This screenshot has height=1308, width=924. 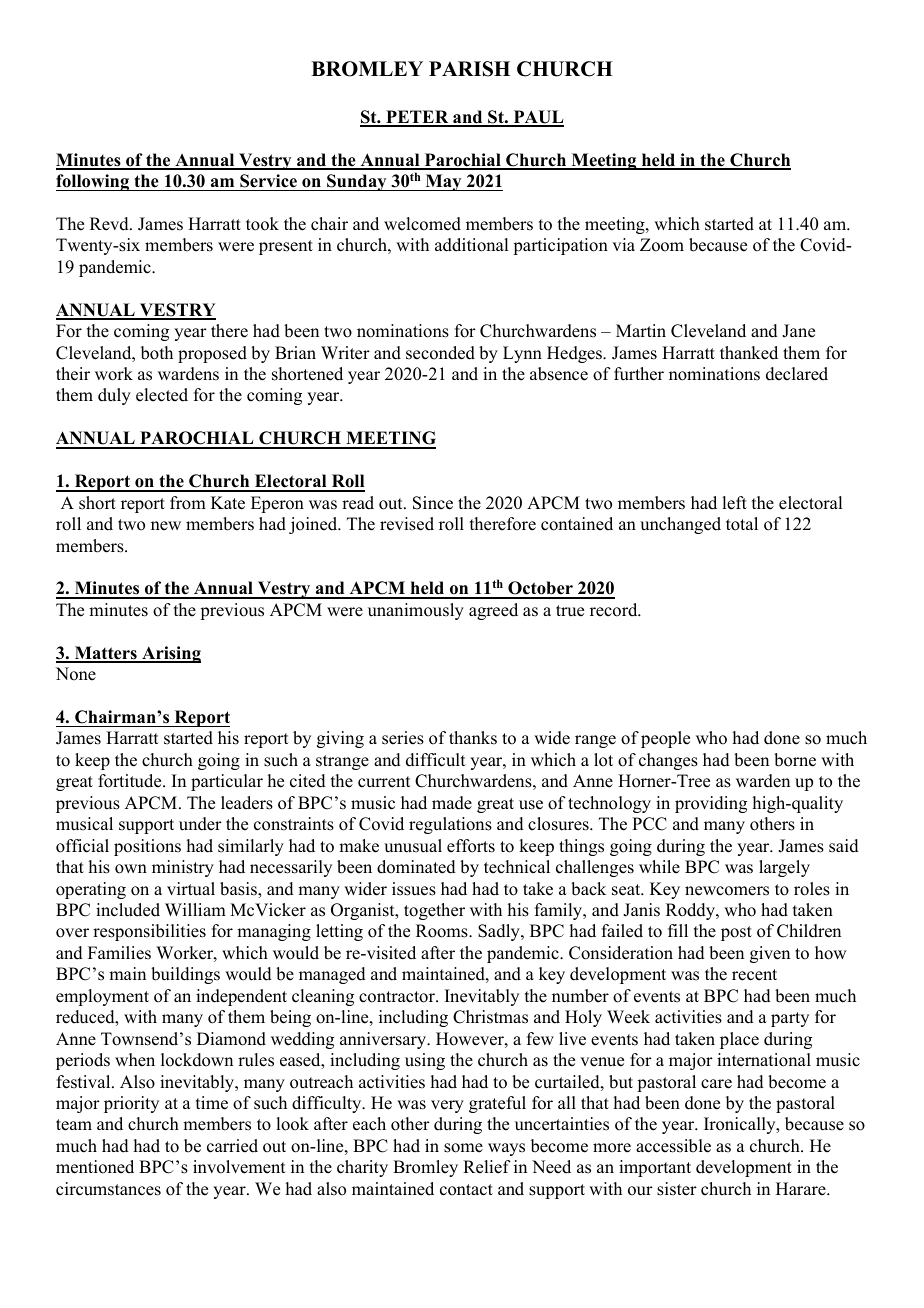 I want to click on accessible, so click(x=673, y=1146).
